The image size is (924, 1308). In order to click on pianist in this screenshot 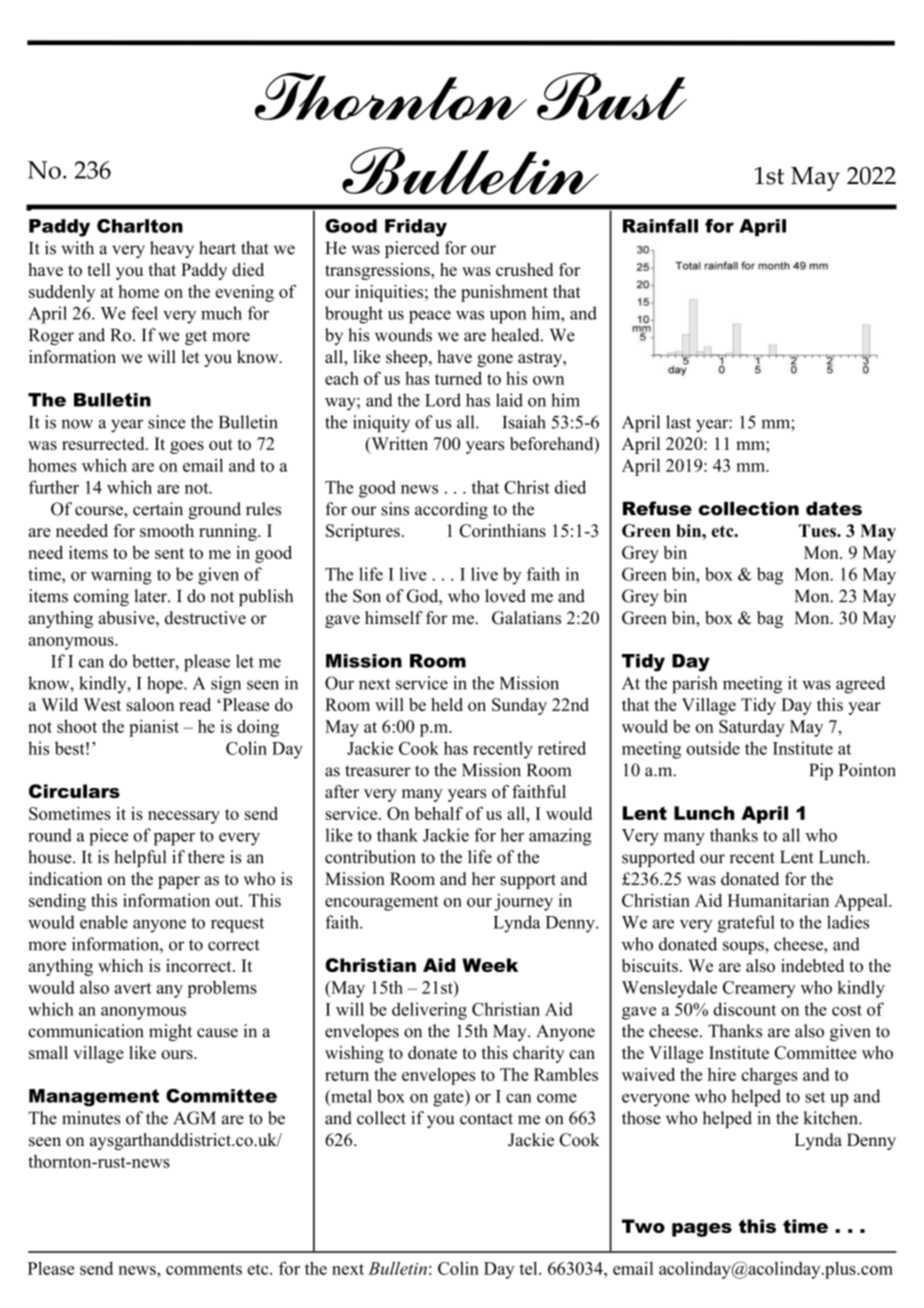, I will do `click(154, 728)`.
